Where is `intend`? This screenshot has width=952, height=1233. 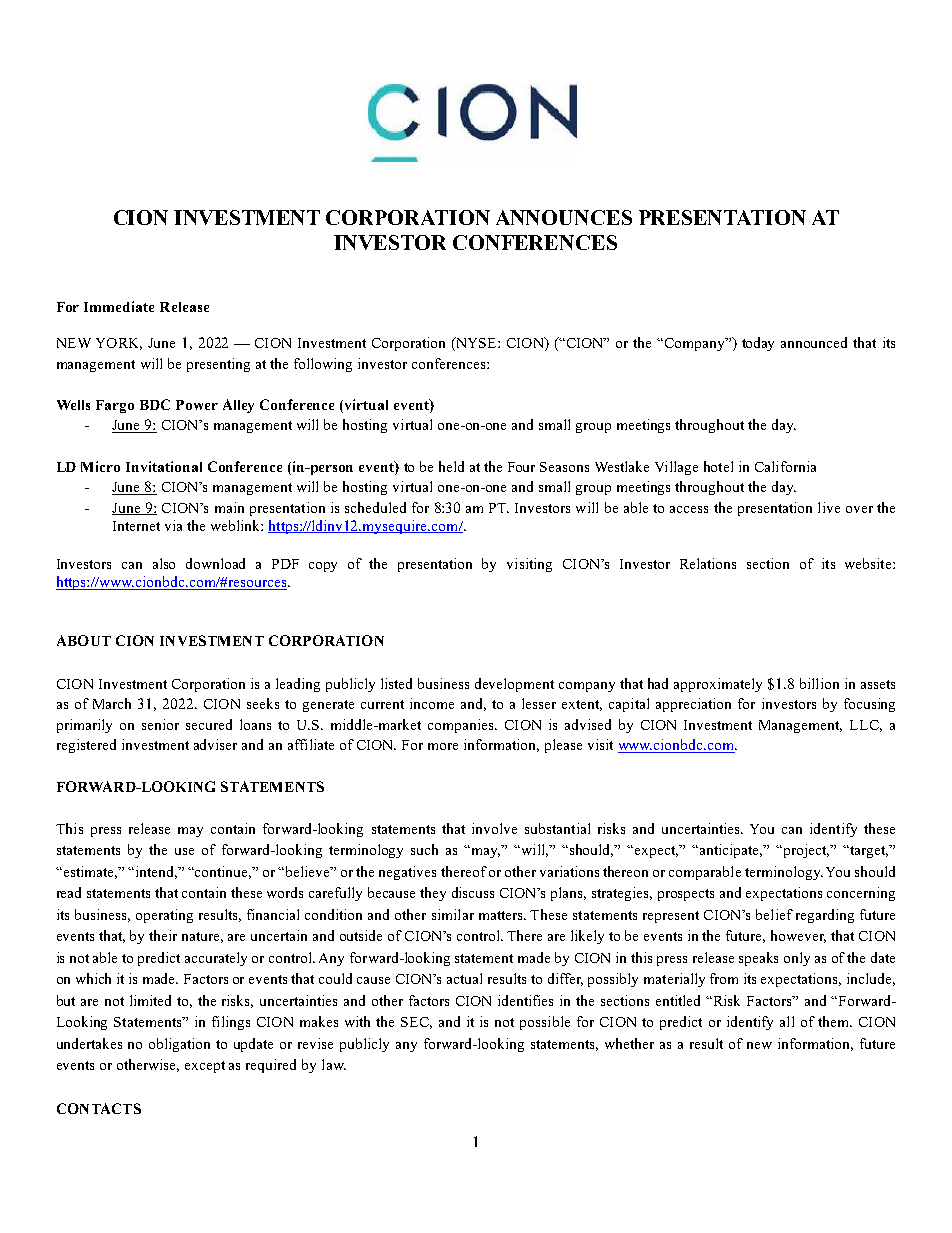
intend is located at coordinates (156, 872).
